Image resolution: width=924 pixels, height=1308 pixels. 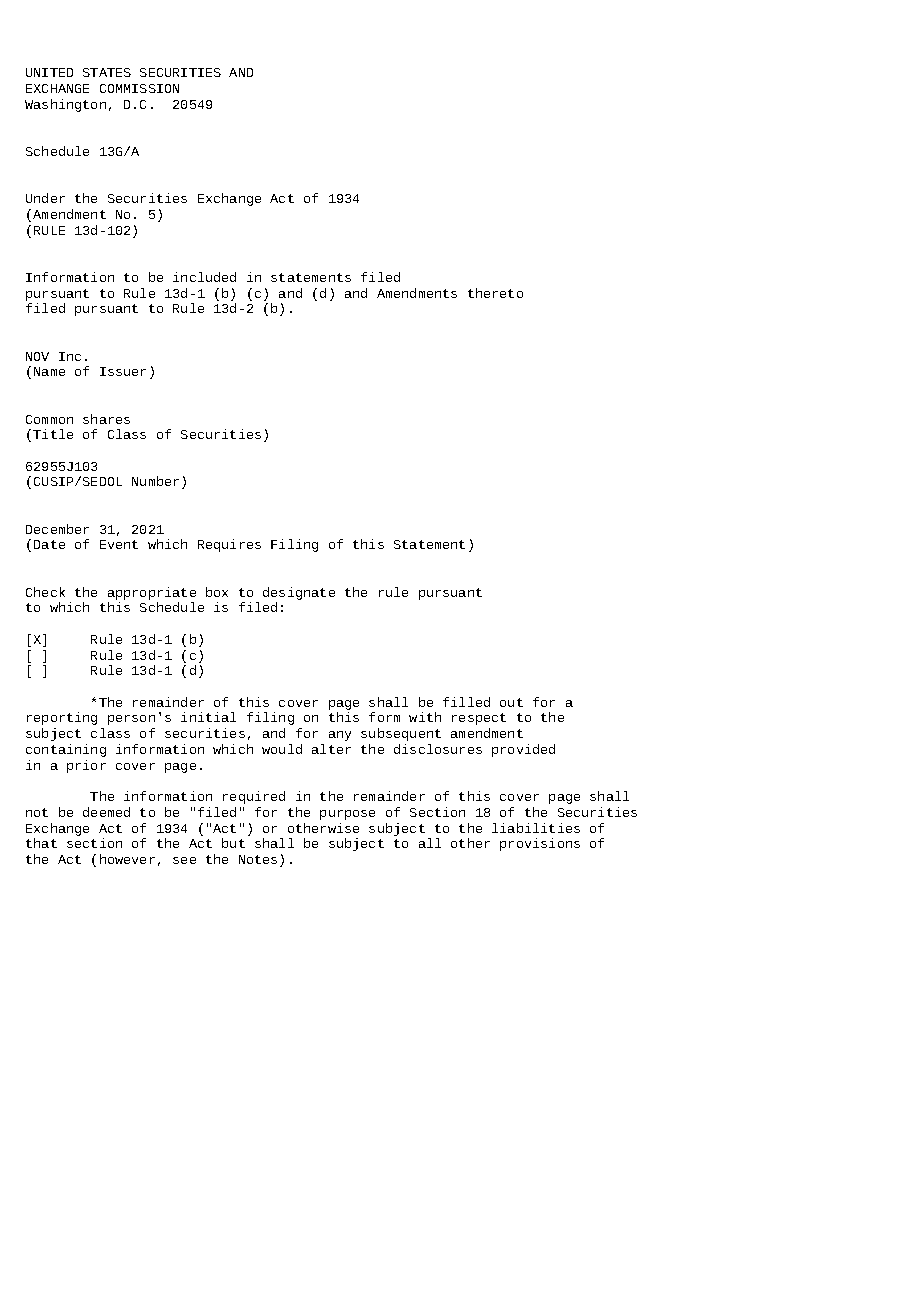 What do you see at coordinates (123, 371) in the screenshot?
I see `Issuer` at bounding box center [123, 371].
